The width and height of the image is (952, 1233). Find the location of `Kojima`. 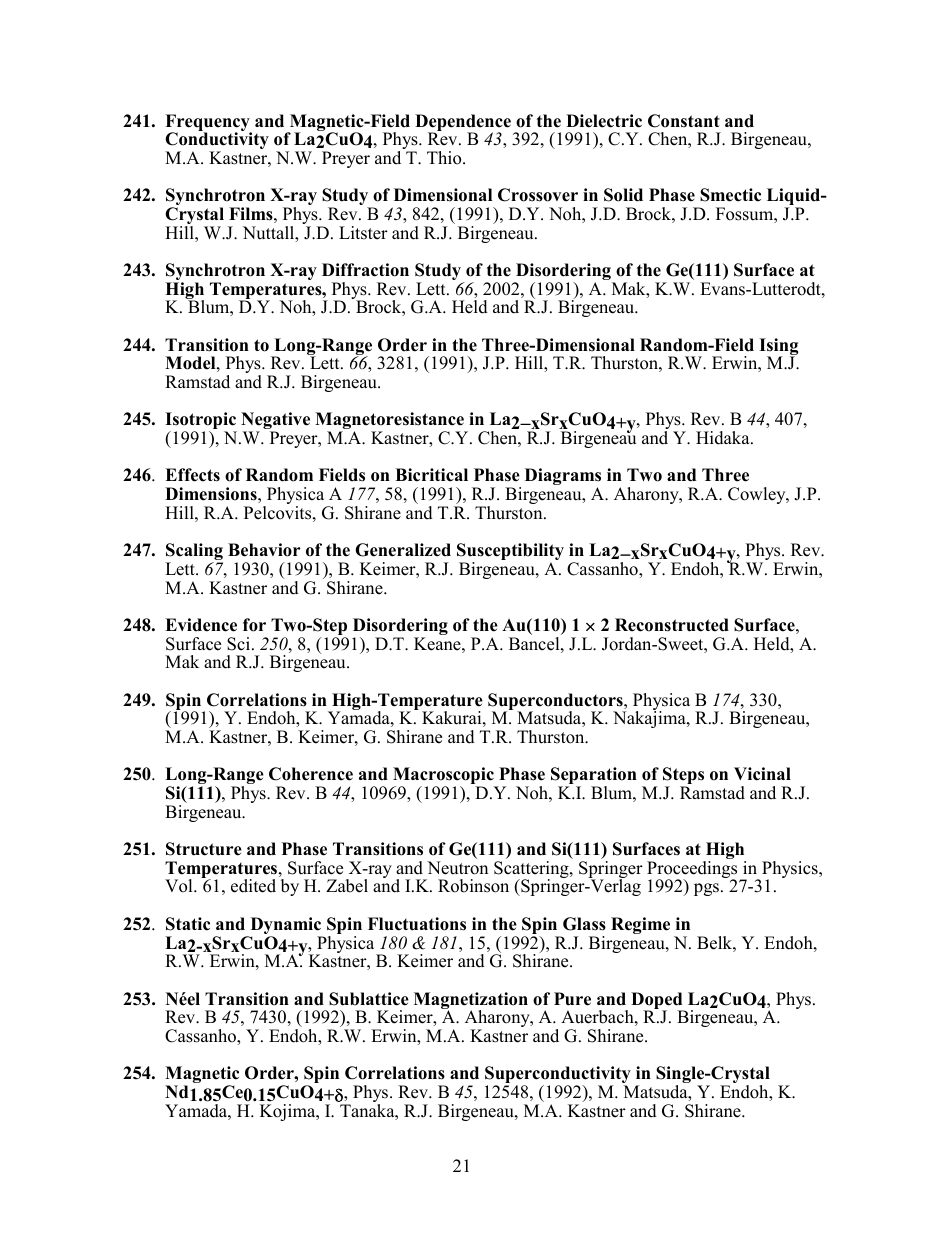

Kojima is located at coordinates (289, 1112).
